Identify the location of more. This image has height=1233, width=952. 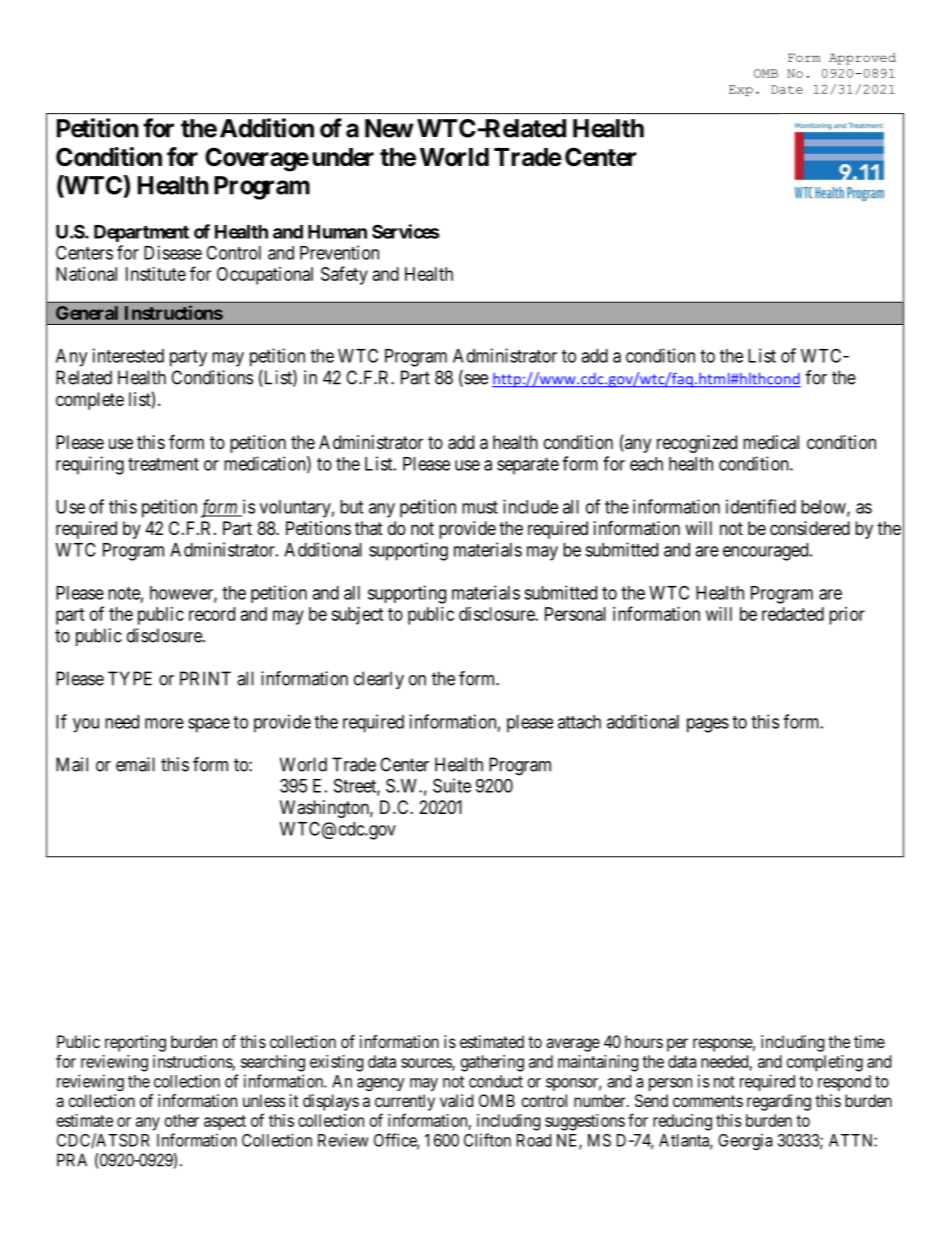
(164, 723).
